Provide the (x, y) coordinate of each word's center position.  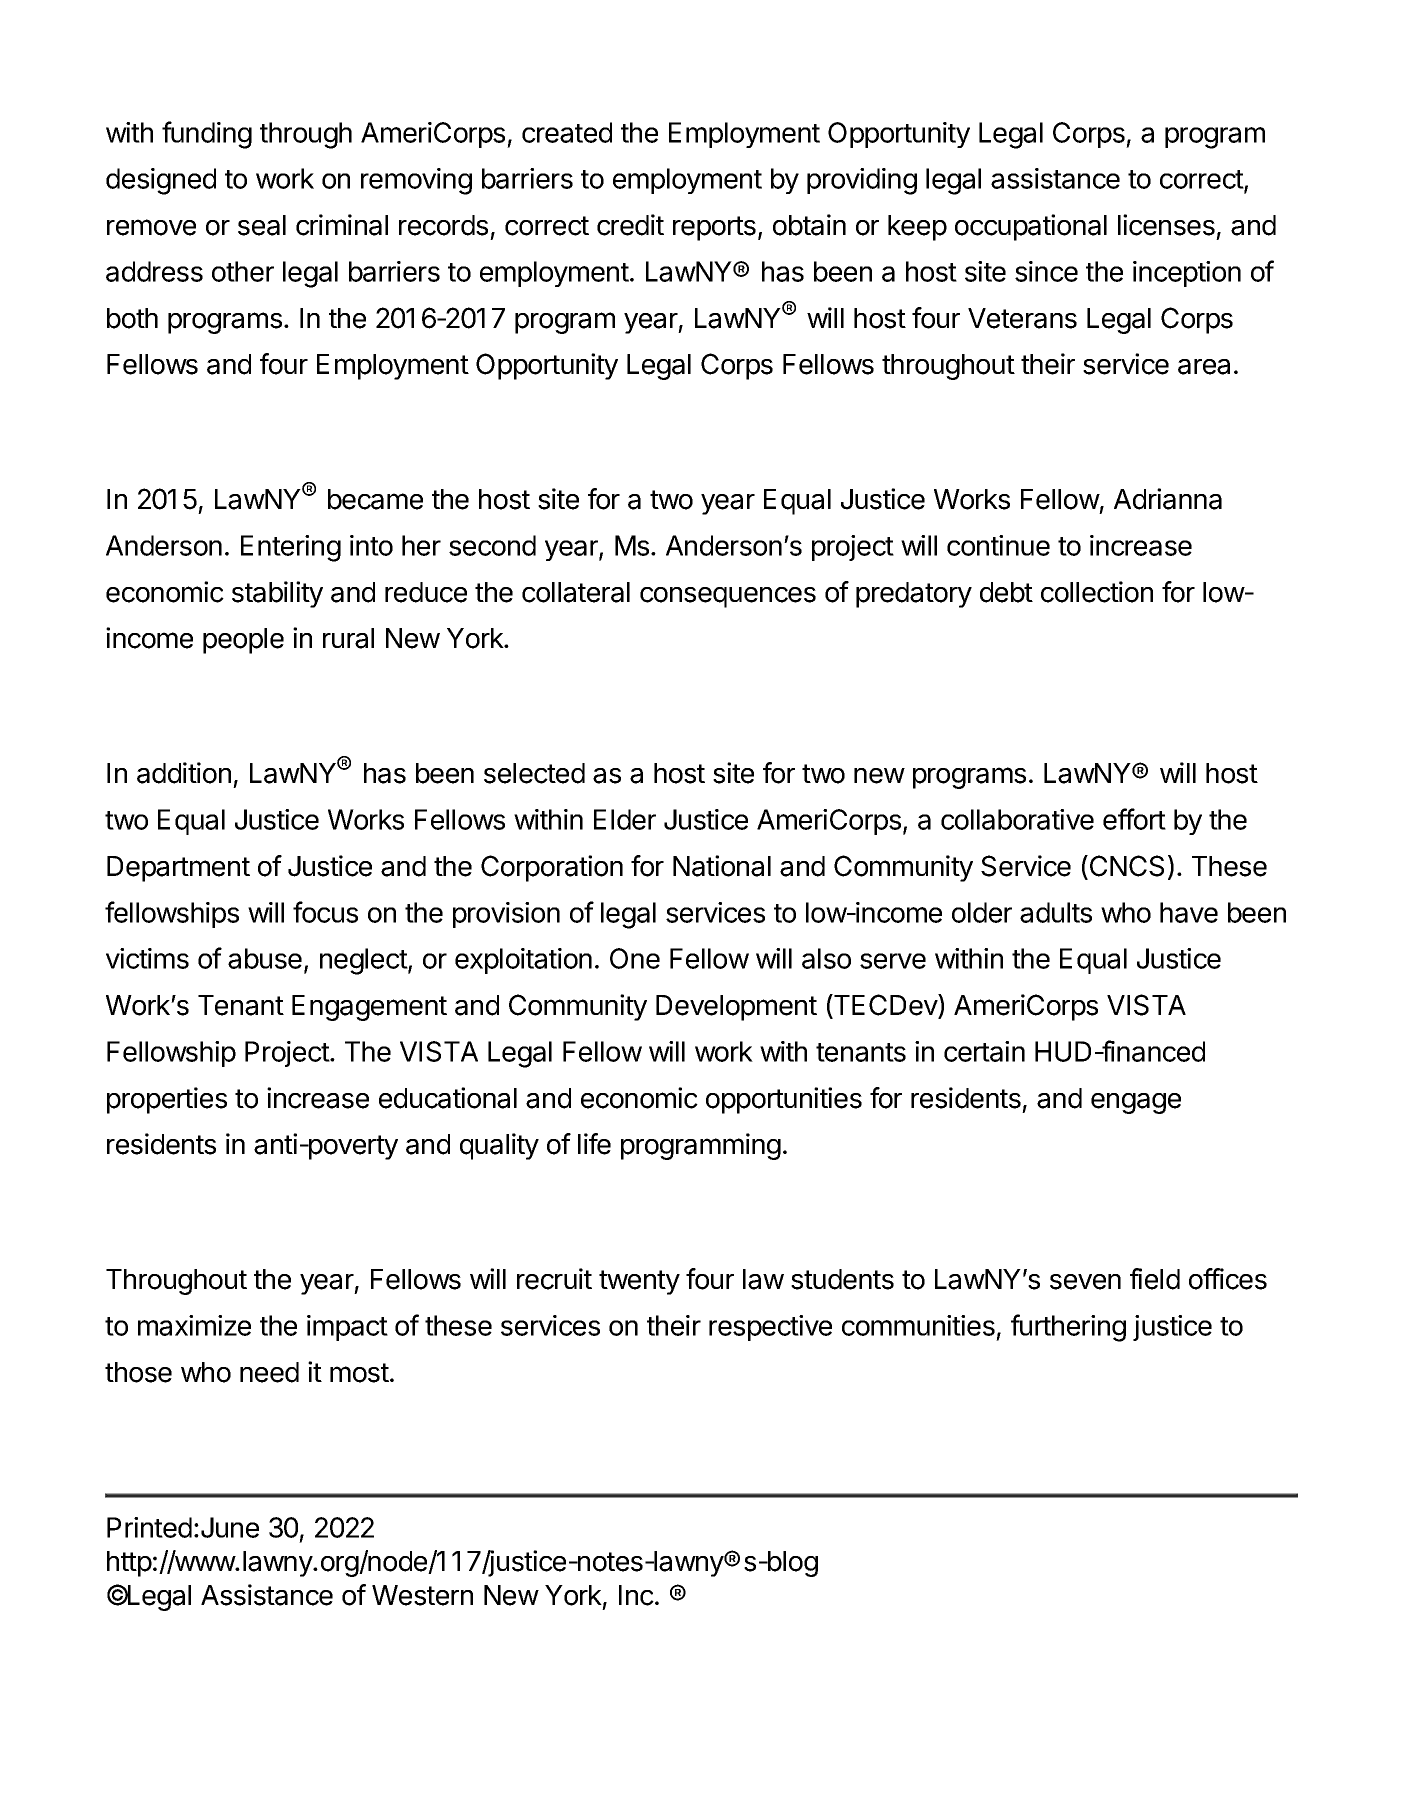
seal (262, 225)
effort (1134, 819)
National (722, 866)
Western (422, 1595)
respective (770, 1328)
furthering (1068, 1328)
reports (714, 228)
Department (178, 869)
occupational (1031, 227)
